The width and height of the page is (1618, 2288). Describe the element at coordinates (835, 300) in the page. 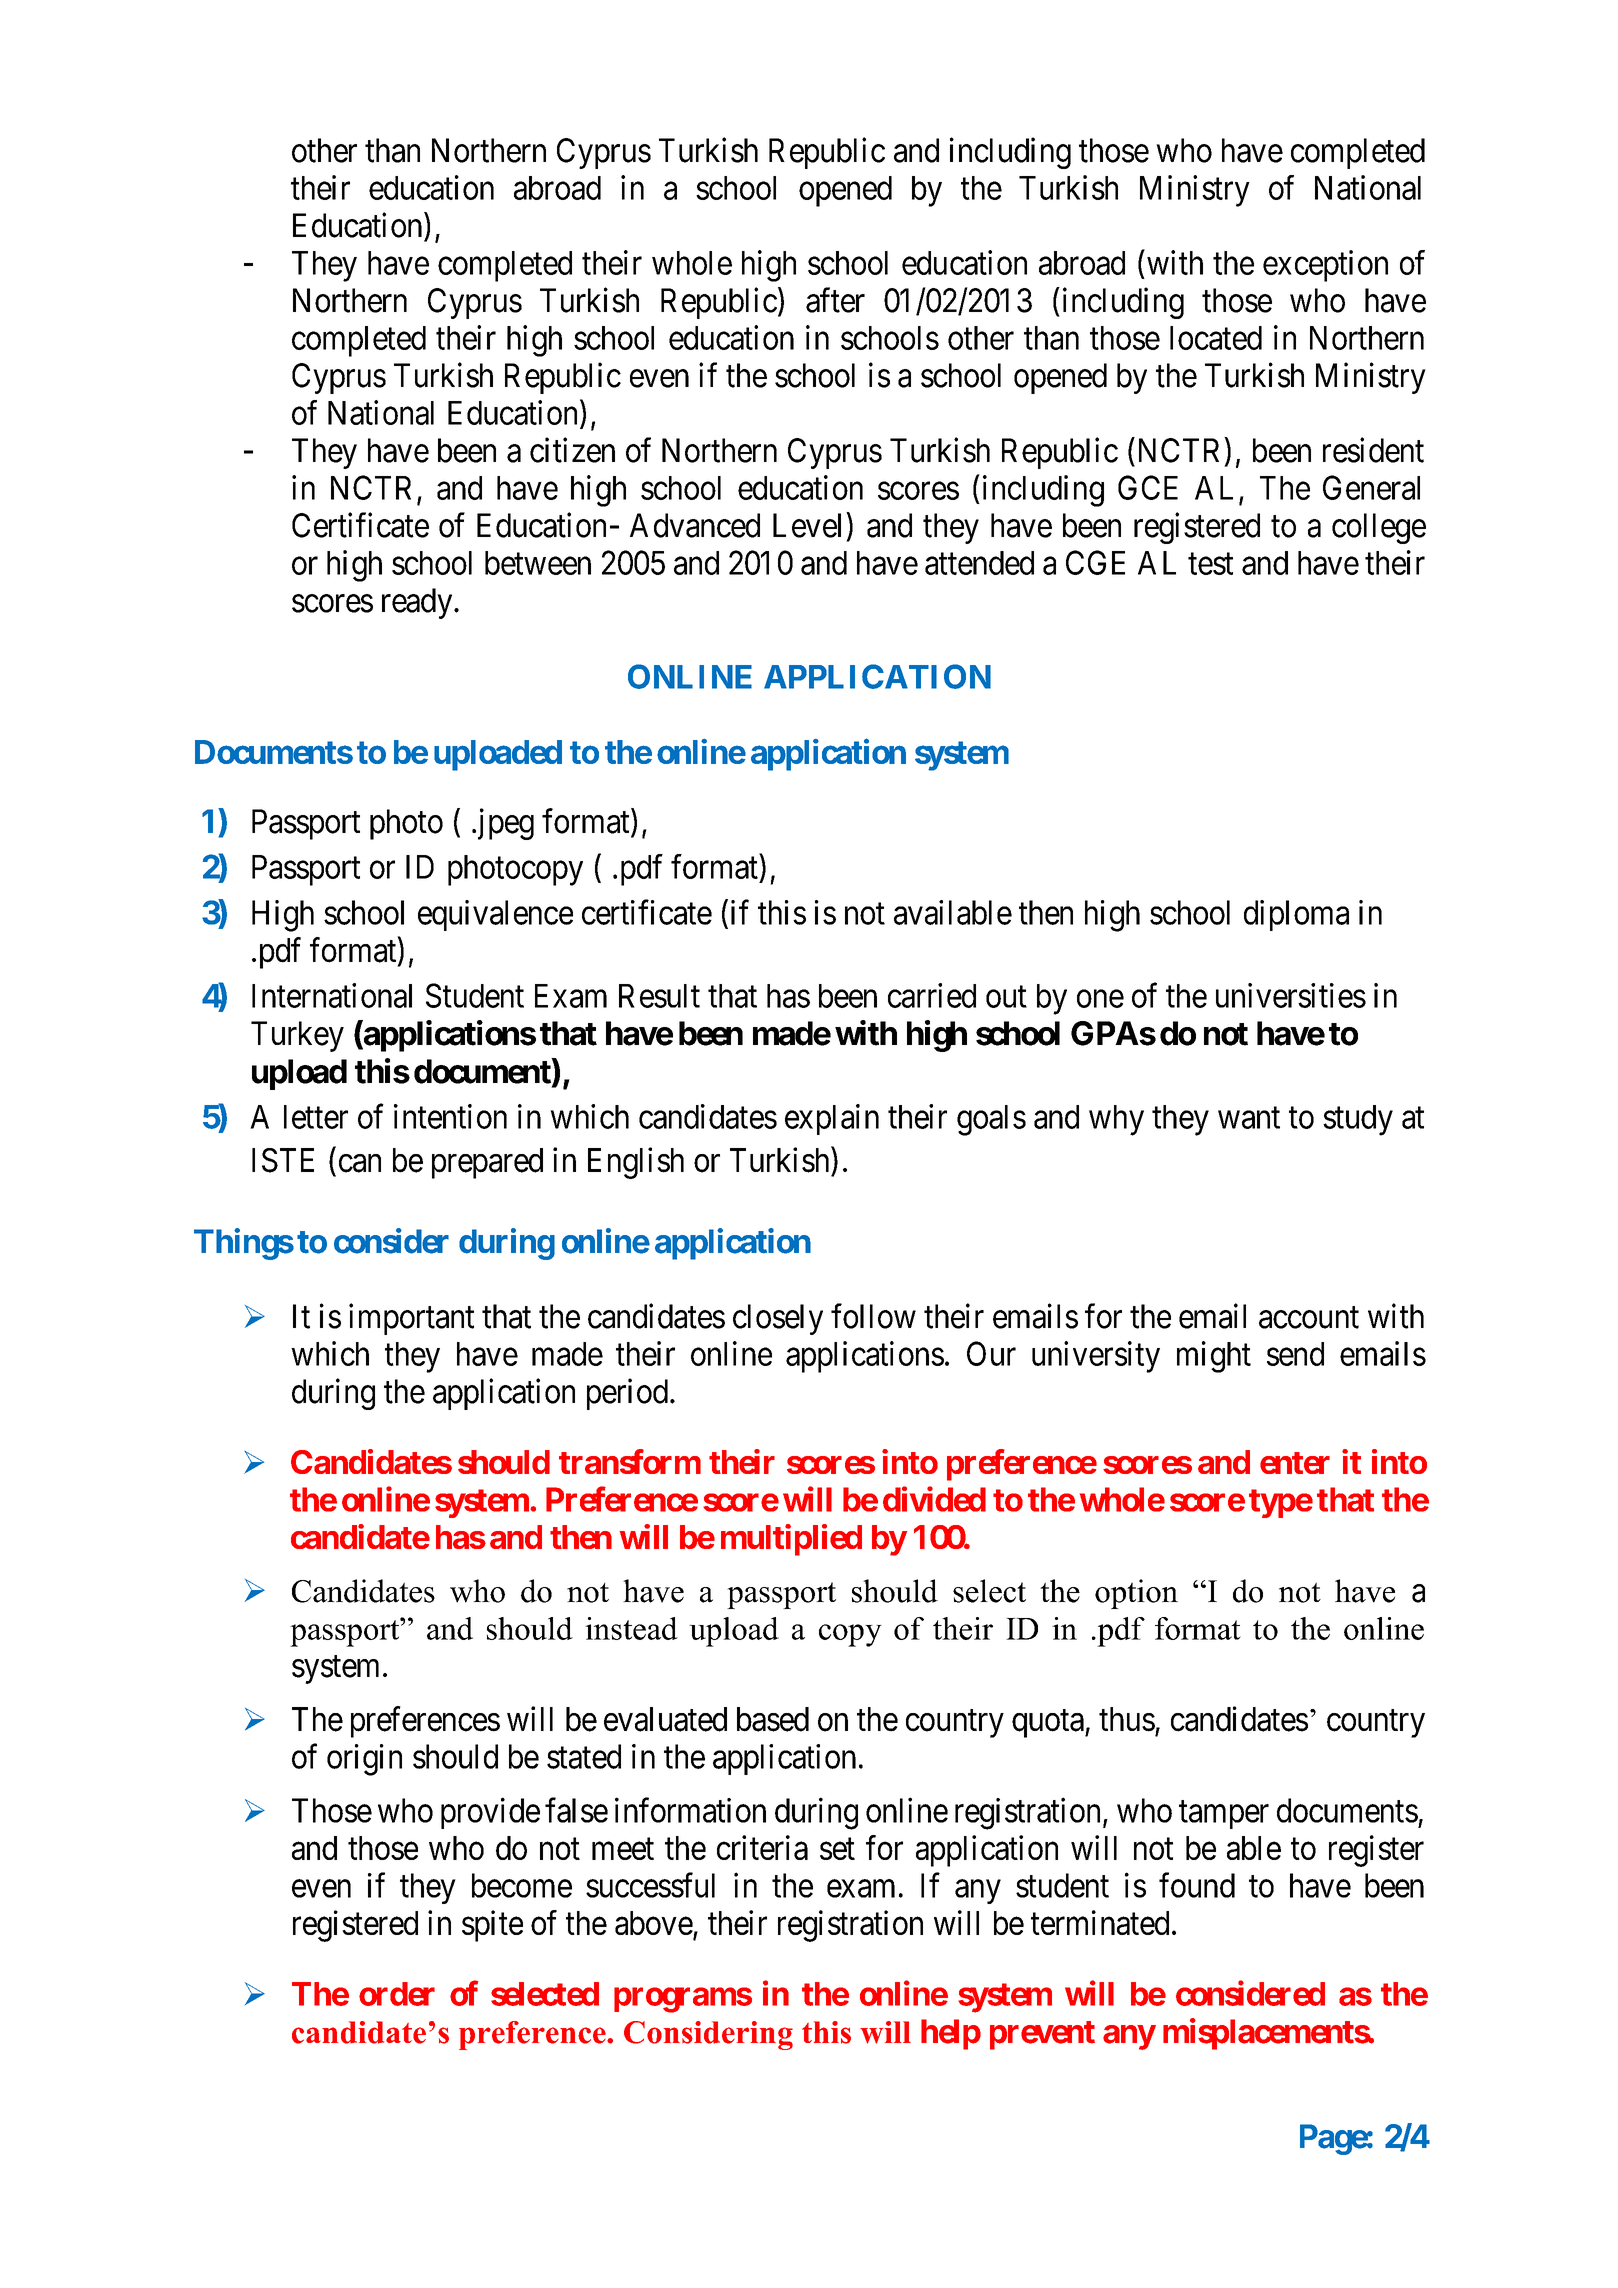

I see `after` at that location.
